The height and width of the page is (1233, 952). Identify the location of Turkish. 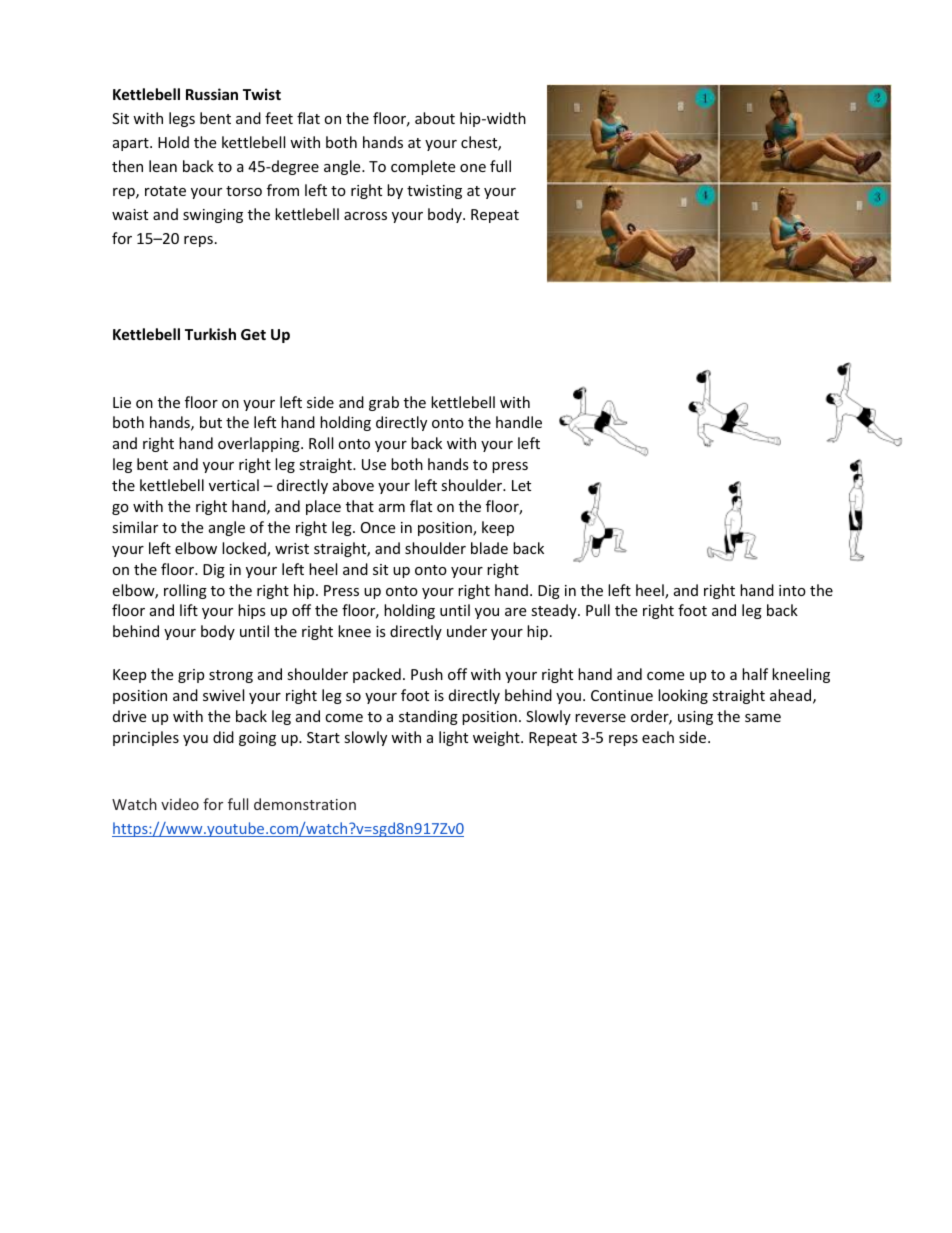
(210, 334).
